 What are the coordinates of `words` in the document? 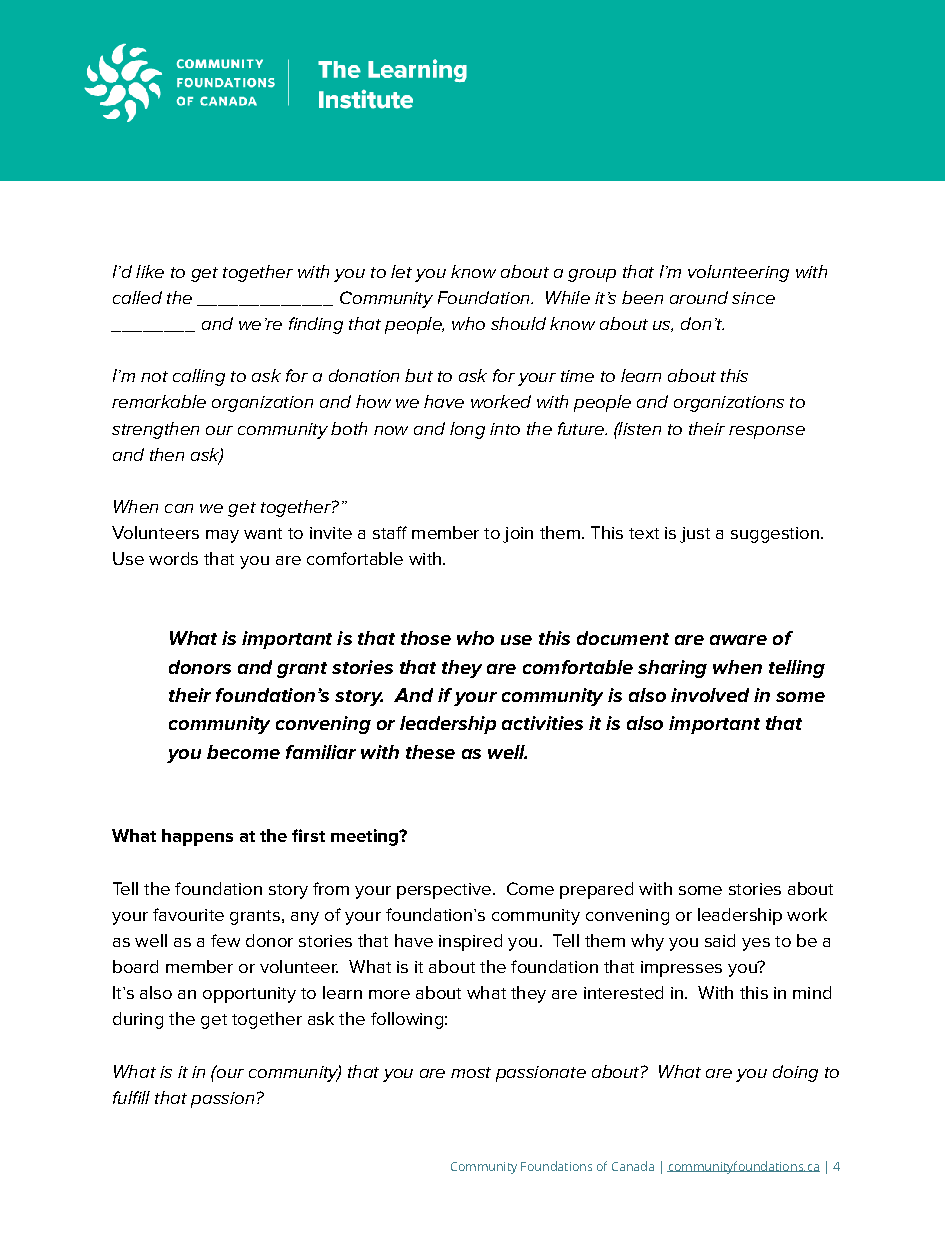 It's located at (173, 558).
